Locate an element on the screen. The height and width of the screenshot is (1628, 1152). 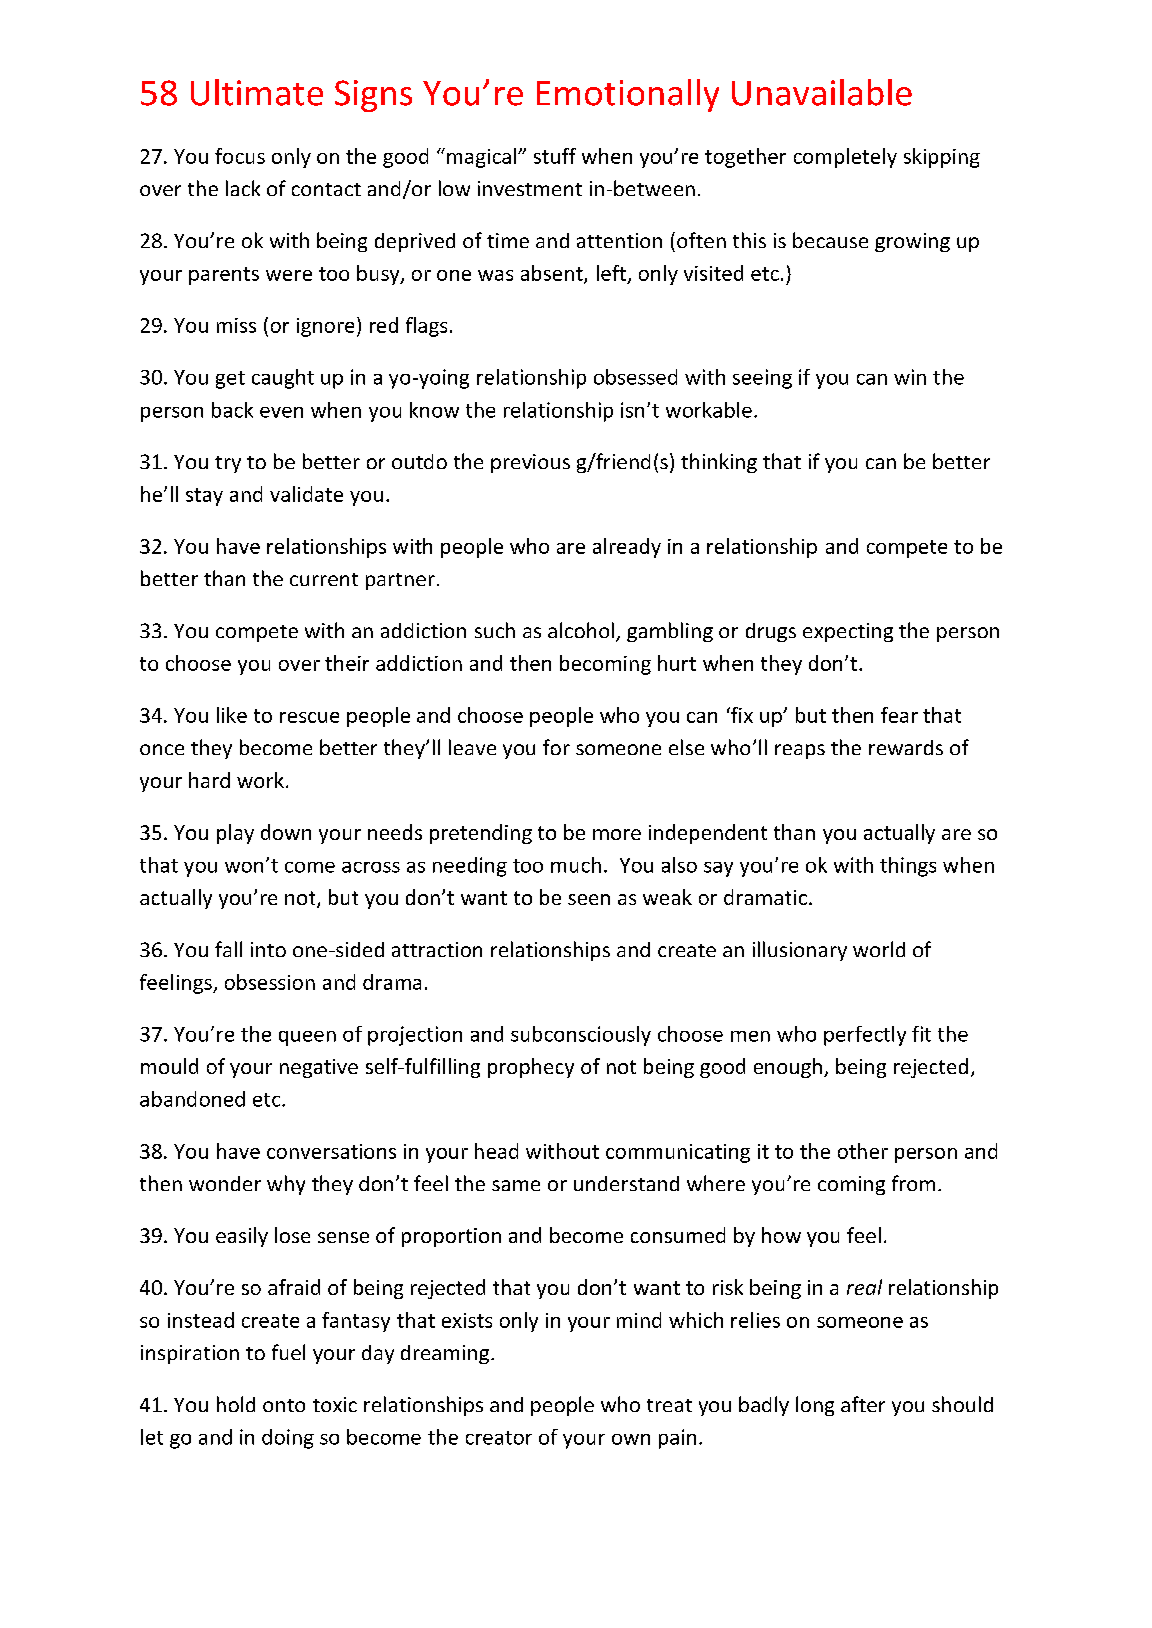
hold is located at coordinates (236, 1404).
